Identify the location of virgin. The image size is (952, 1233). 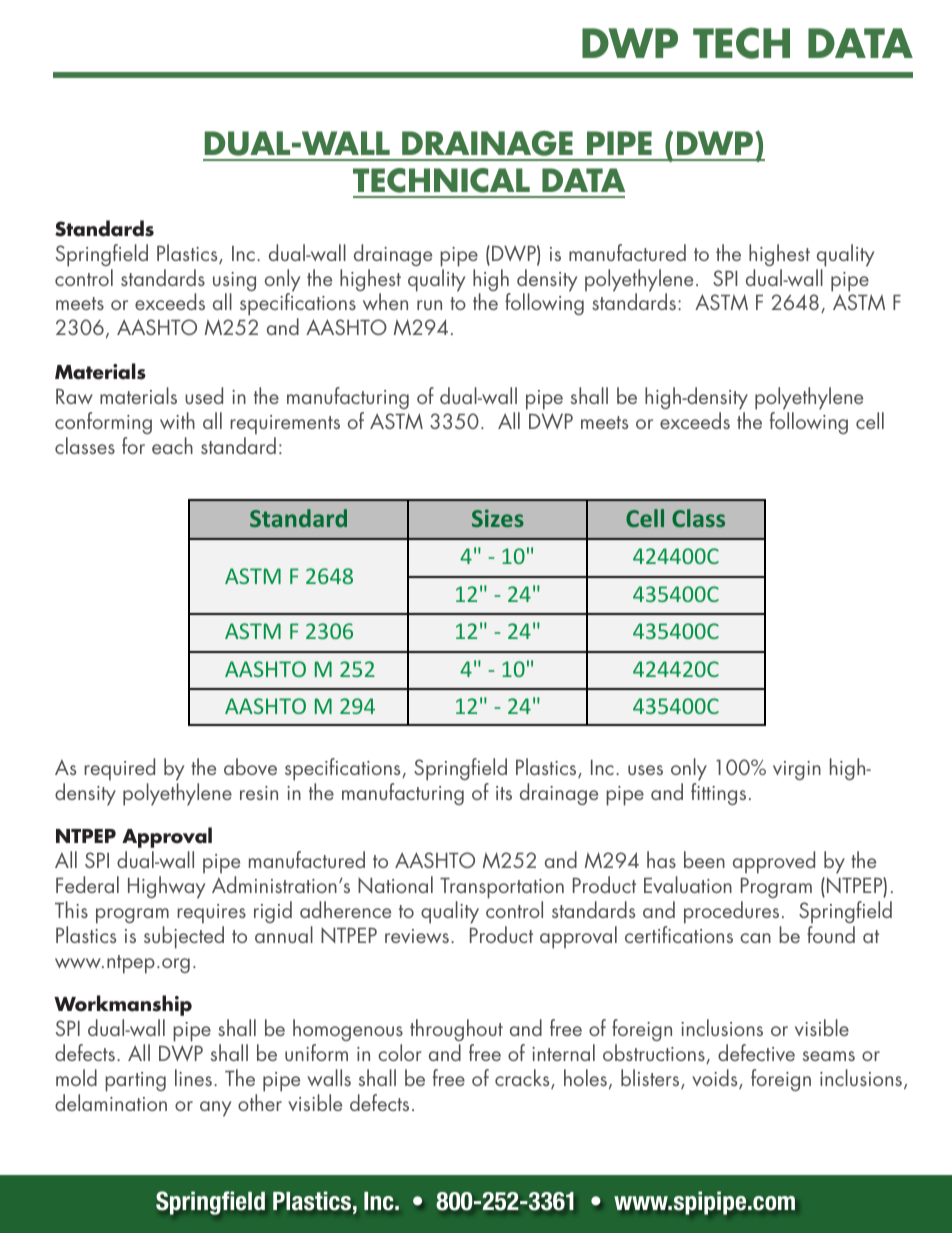
(797, 770).
